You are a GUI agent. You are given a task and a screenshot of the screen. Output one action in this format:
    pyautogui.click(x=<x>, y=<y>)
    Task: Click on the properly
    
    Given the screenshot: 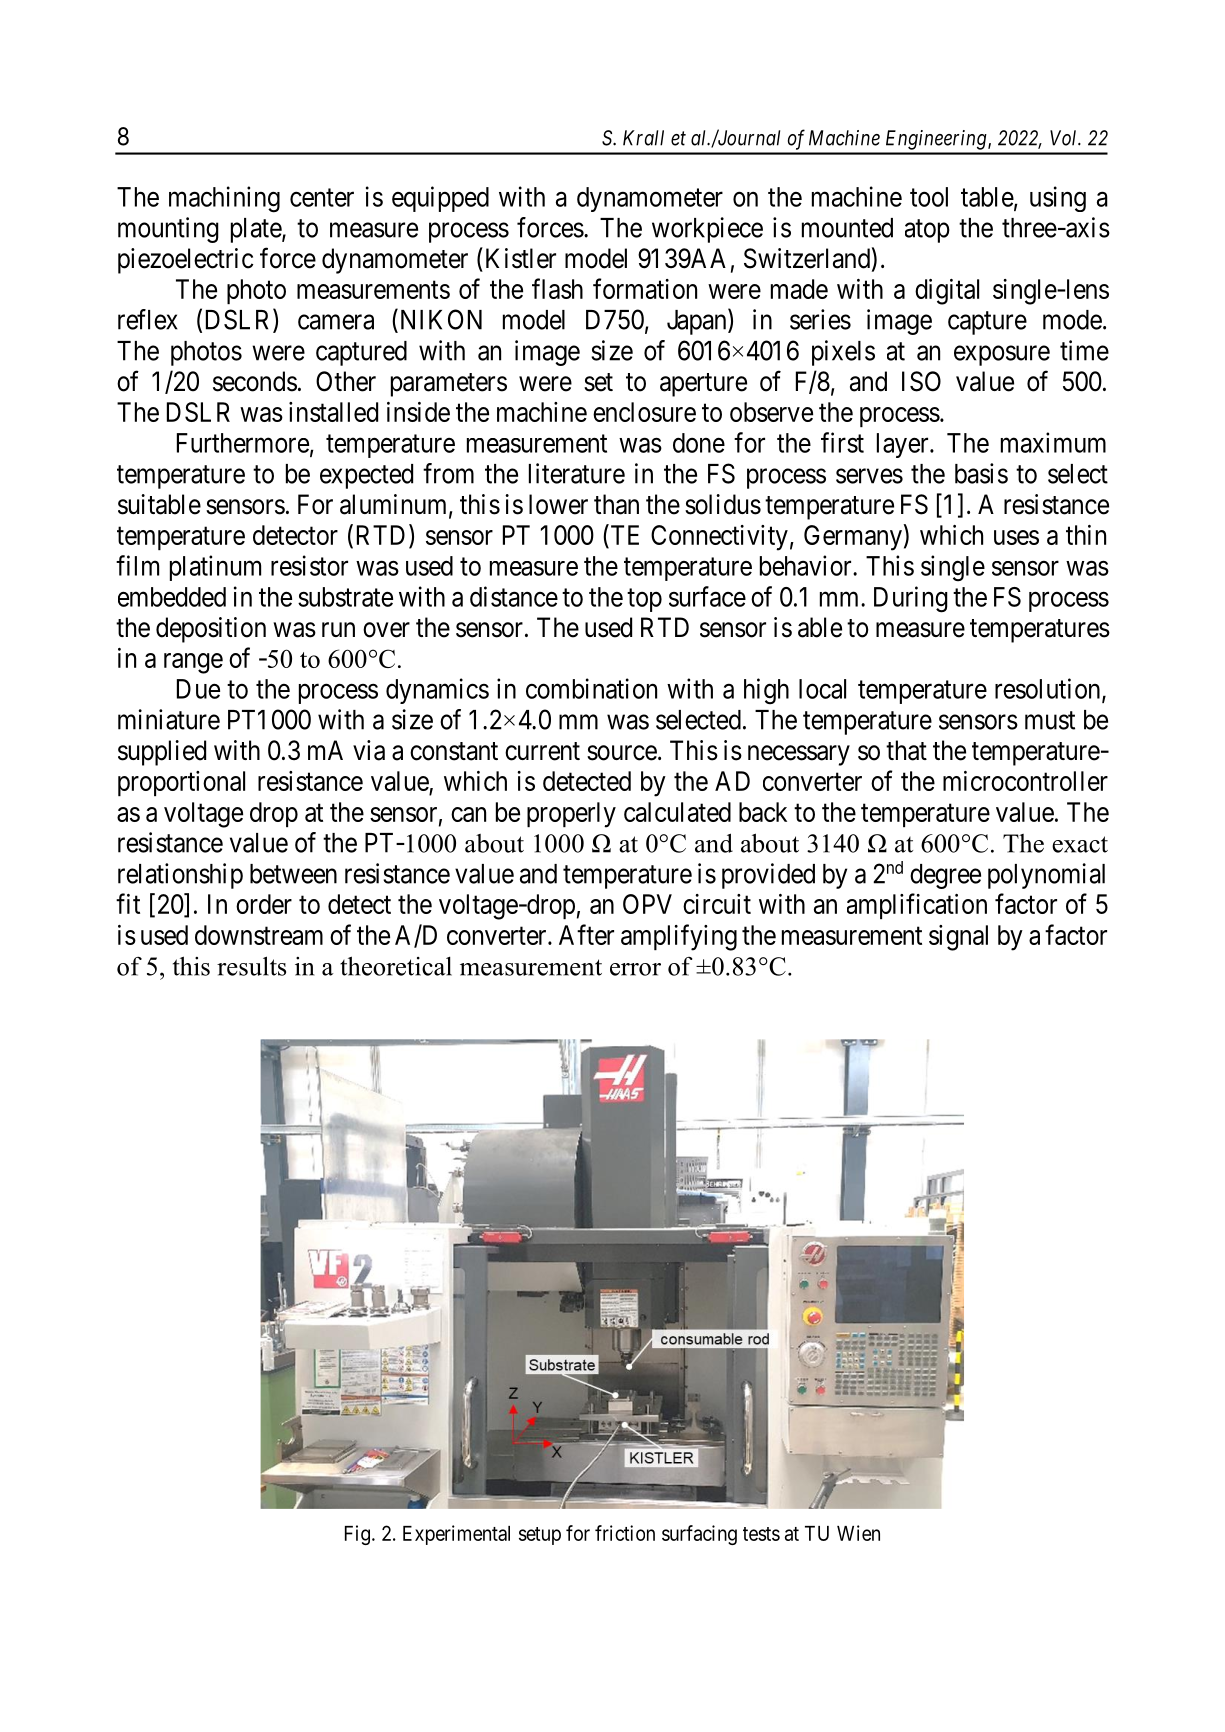 What is the action you would take?
    pyautogui.click(x=571, y=815)
